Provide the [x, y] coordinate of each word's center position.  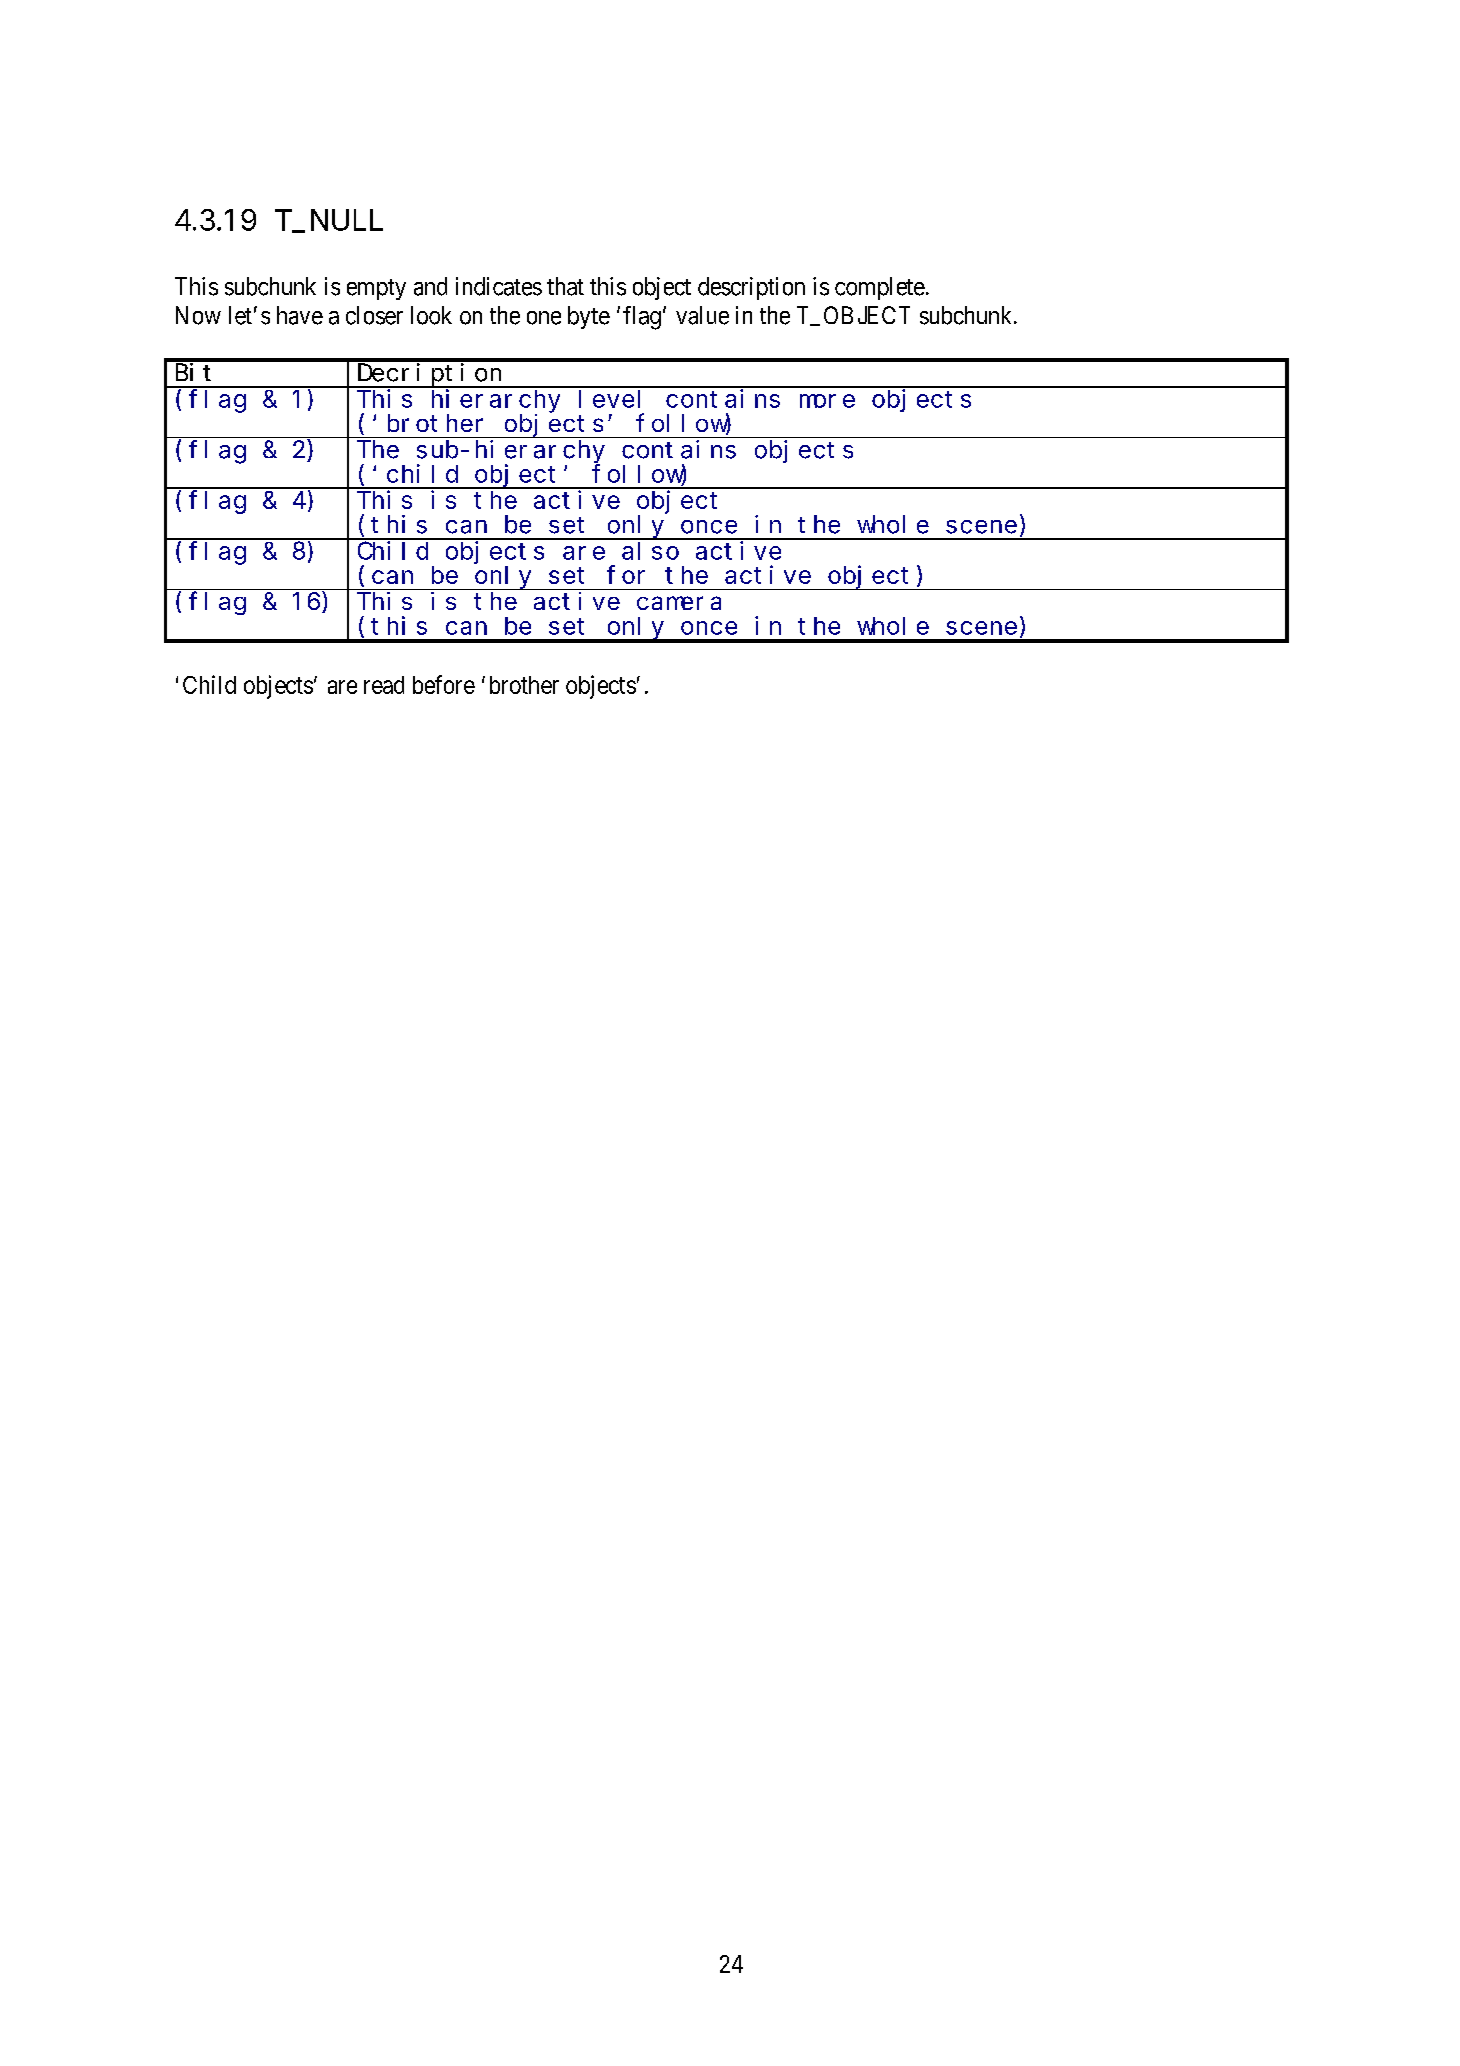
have [300, 315]
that [565, 286]
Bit [193, 372]
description [751, 288]
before [444, 684]
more [827, 401]
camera [679, 603]
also [650, 551]
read [384, 685]
